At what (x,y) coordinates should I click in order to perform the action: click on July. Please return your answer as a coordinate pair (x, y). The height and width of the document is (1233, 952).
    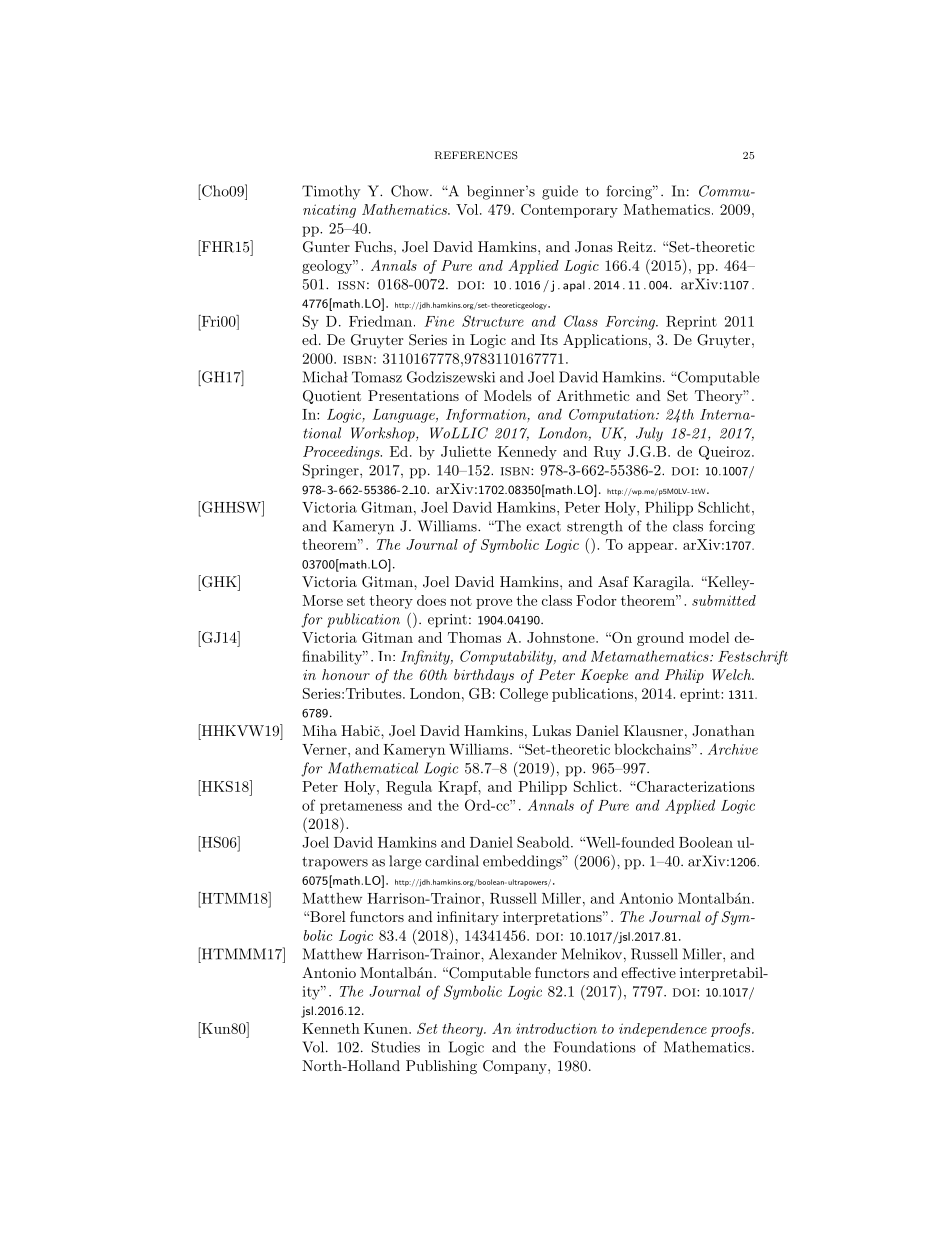
    Looking at the image, I should click on (649, 434).
